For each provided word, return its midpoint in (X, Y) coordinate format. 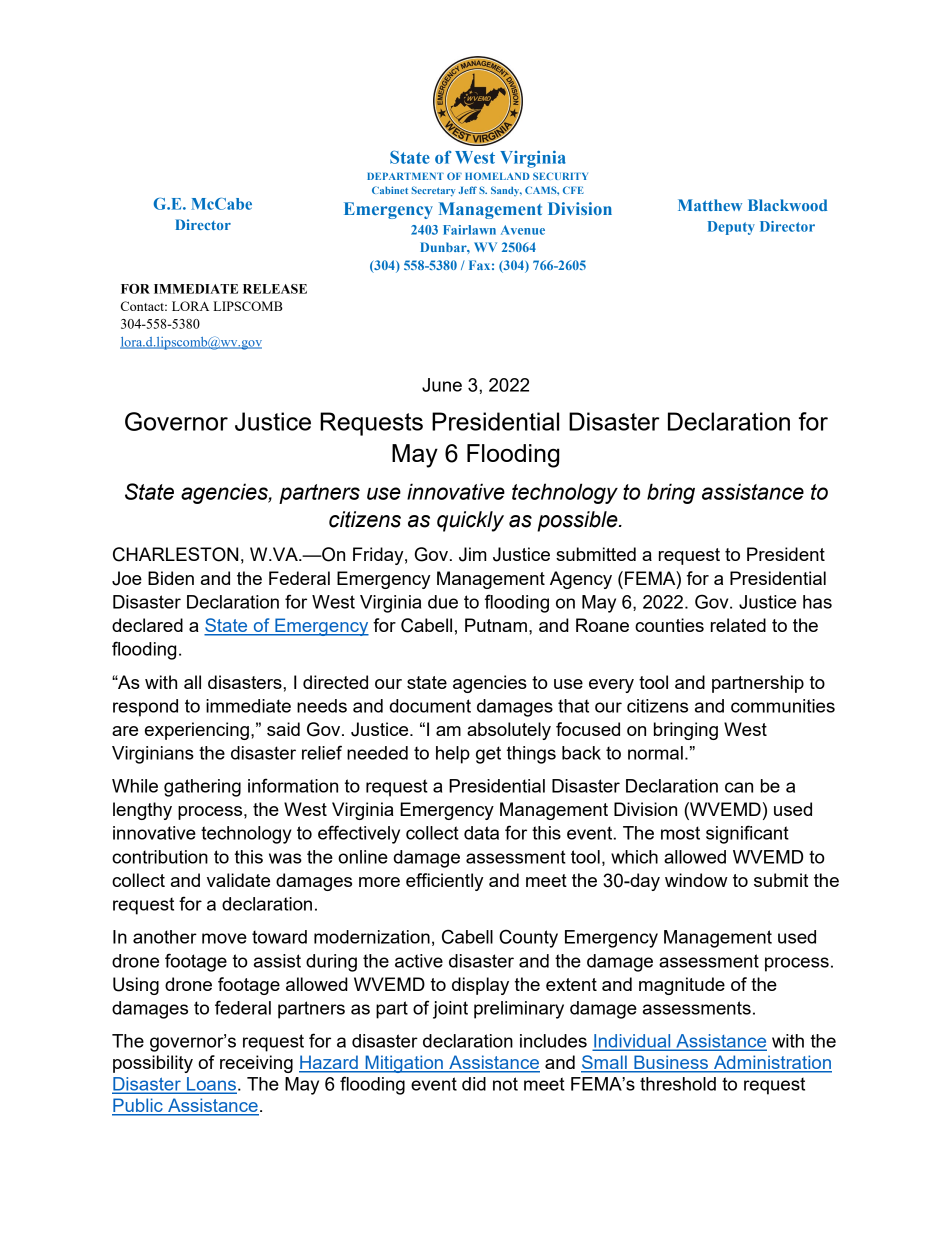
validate (238, 880)
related (738, 625)
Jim (473, 554)
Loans (211, 1085)
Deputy (731, 228)
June (442, 385)
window (696, 880)
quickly (470, 521)
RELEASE (275, 289)
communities (783, 706)
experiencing (197, 731)
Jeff (467, 190)
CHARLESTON (175, 554)
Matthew (710, 205)
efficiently (444, 882)
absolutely (509, 731)
